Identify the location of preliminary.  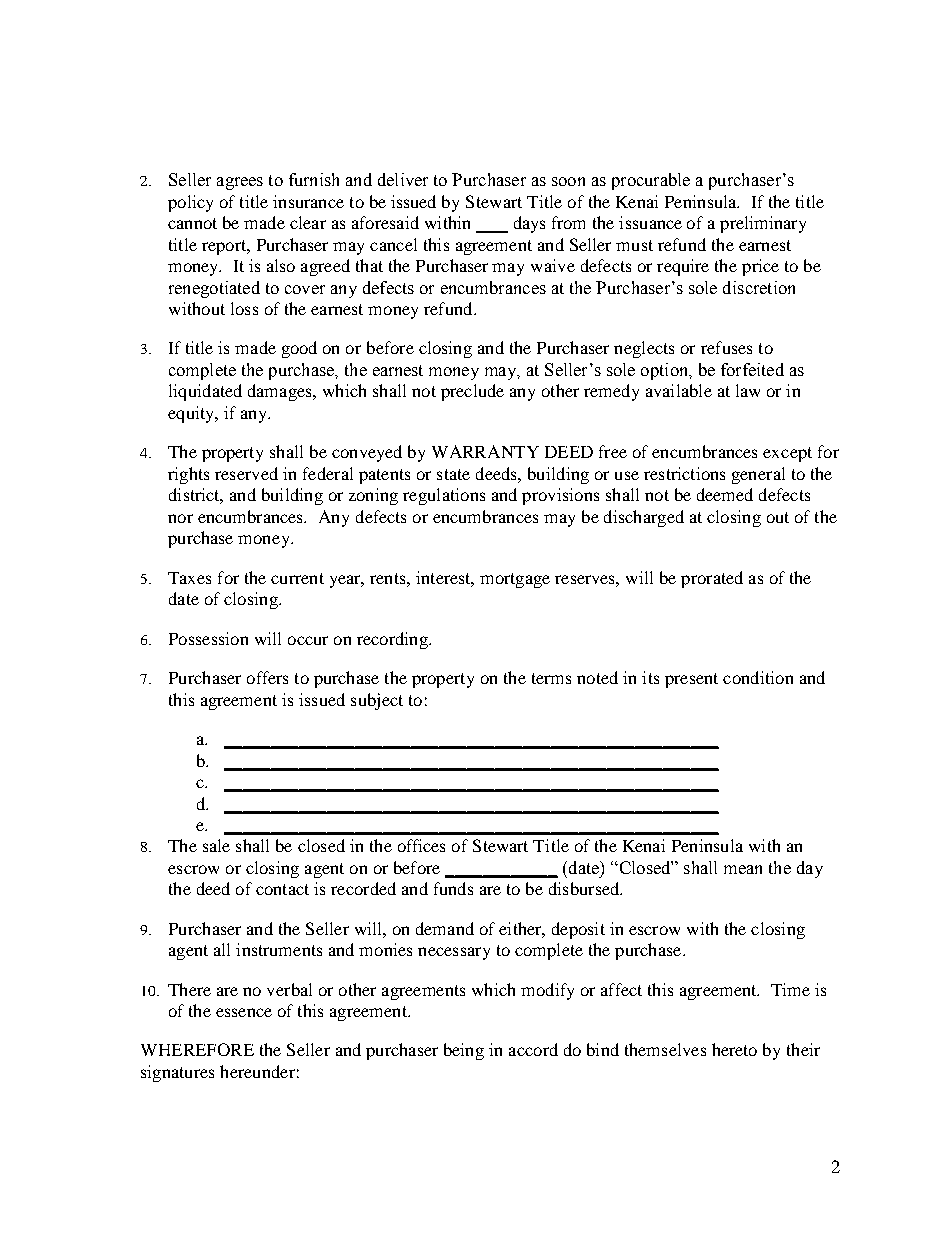
(763, 224).
